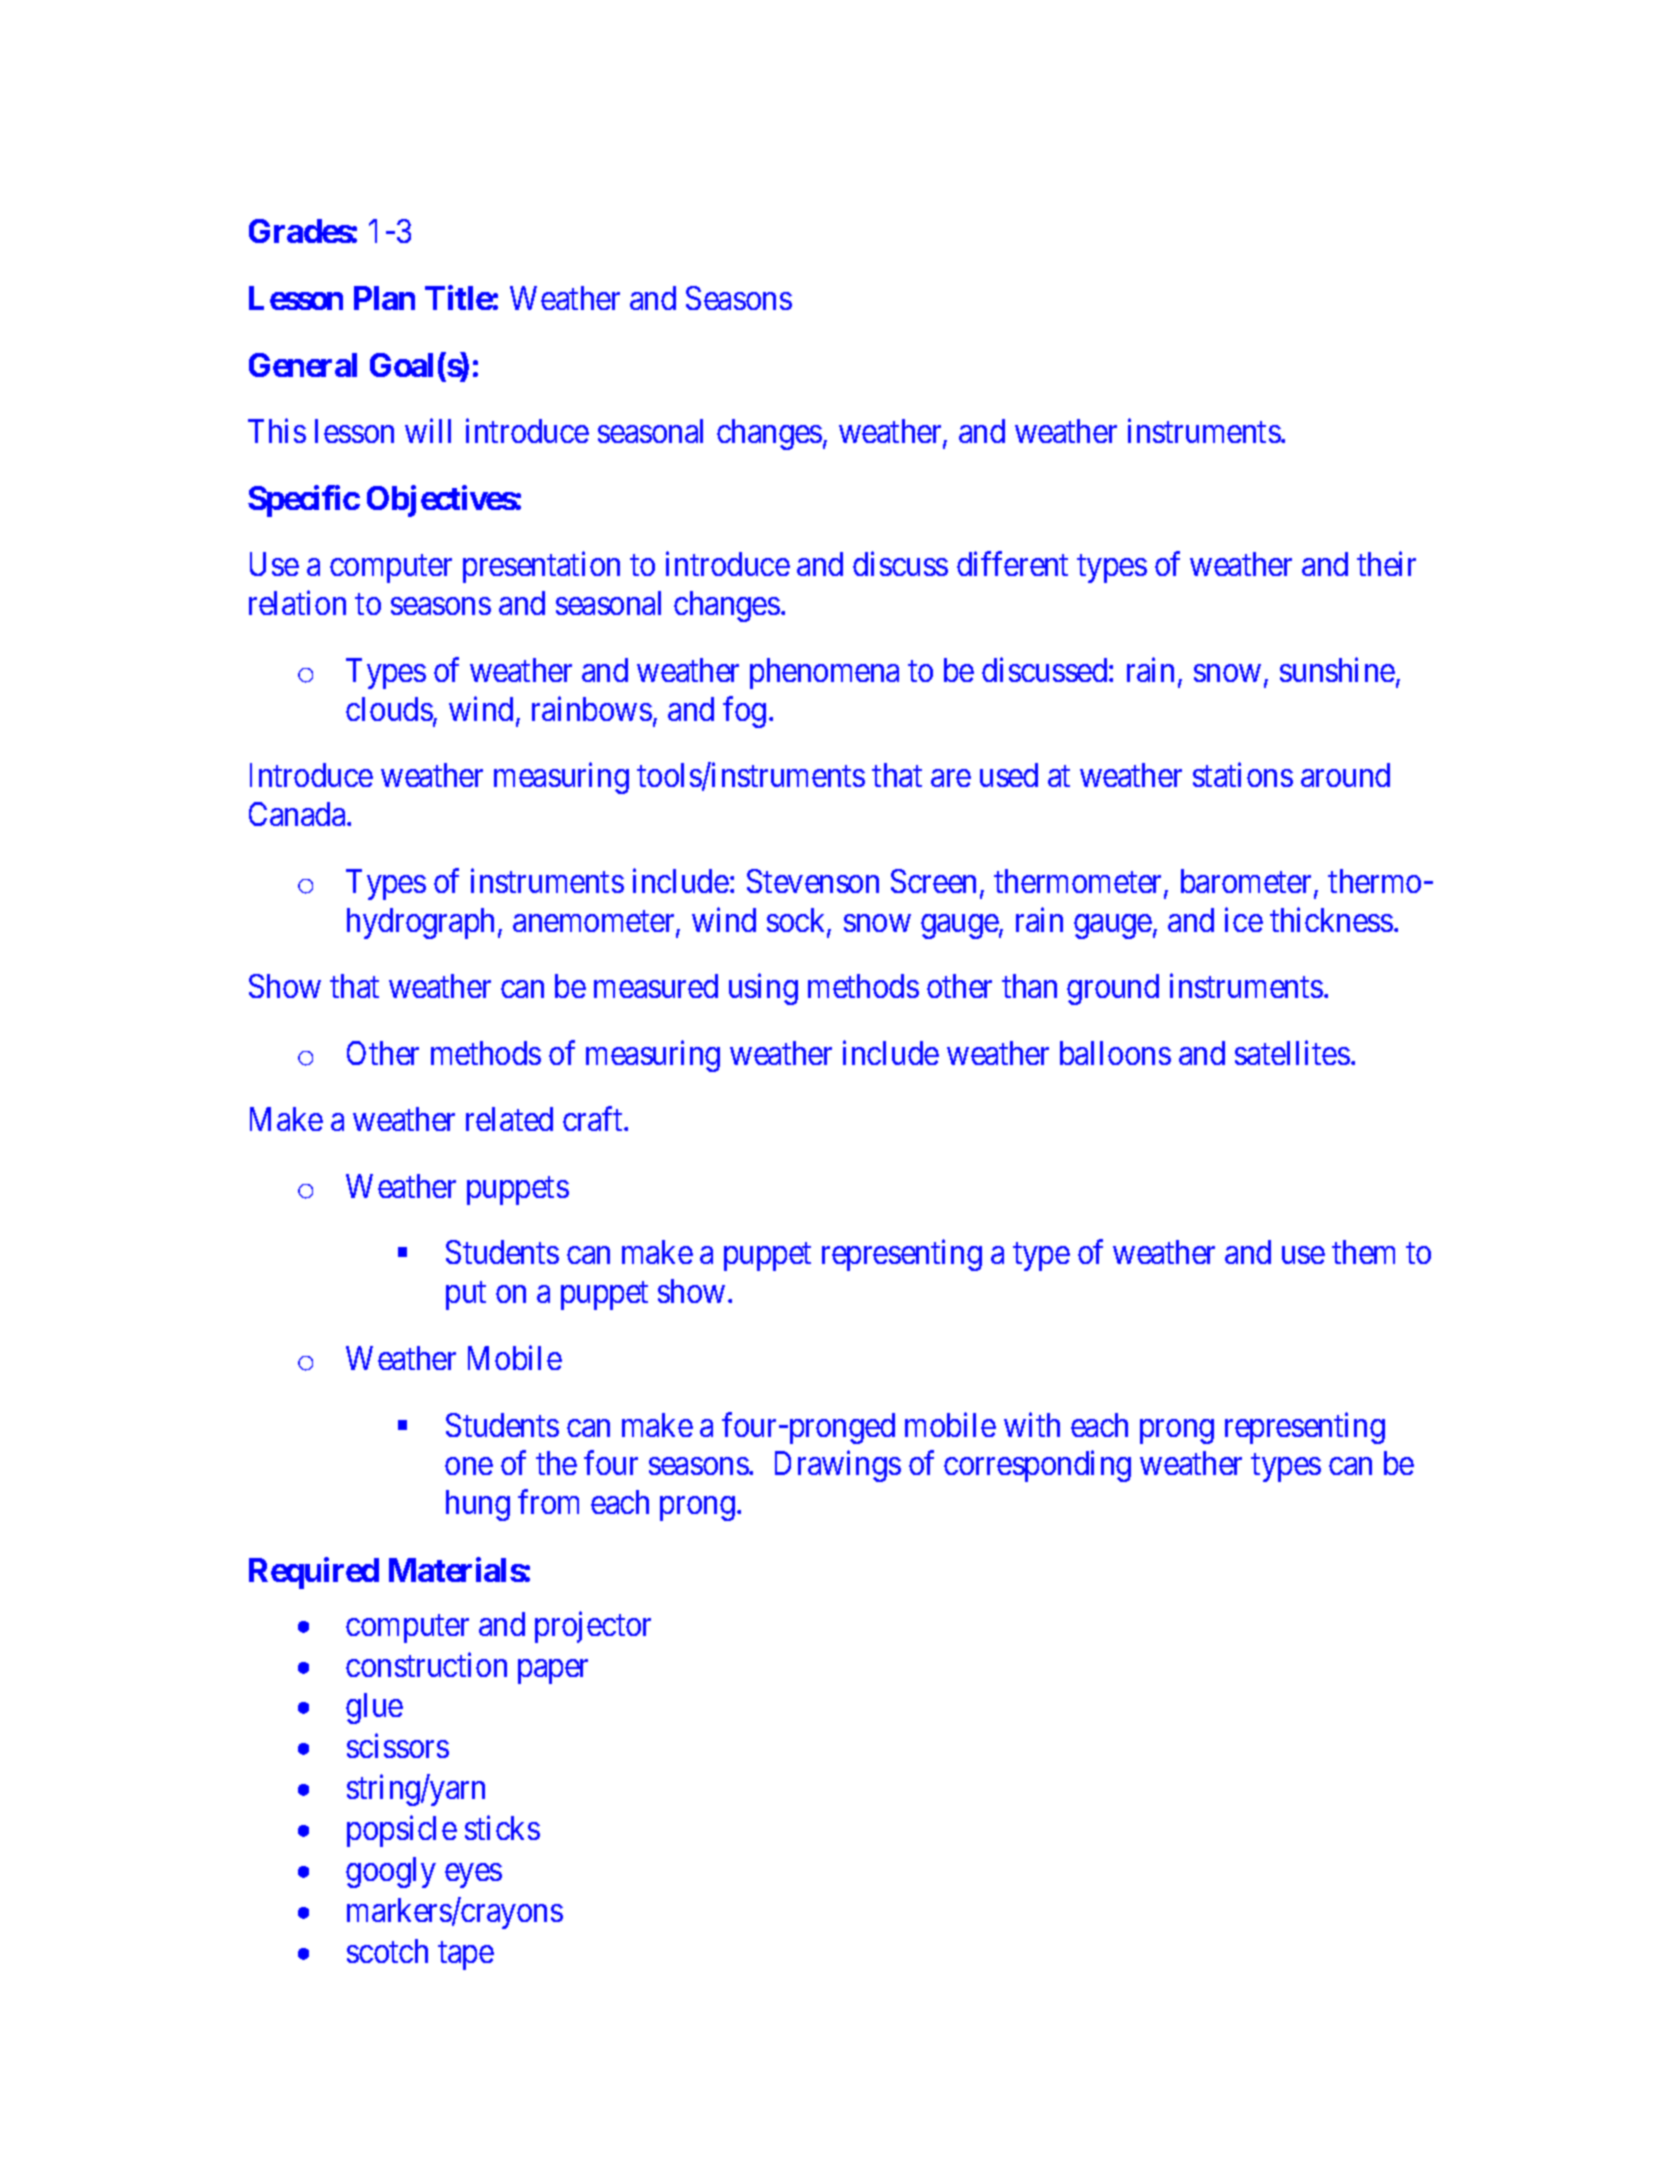 This image has width=1680, height=2175. What do you see at coordinates (509, 1119) in the image?
I see `related` at bounding box center [509, 1119].
